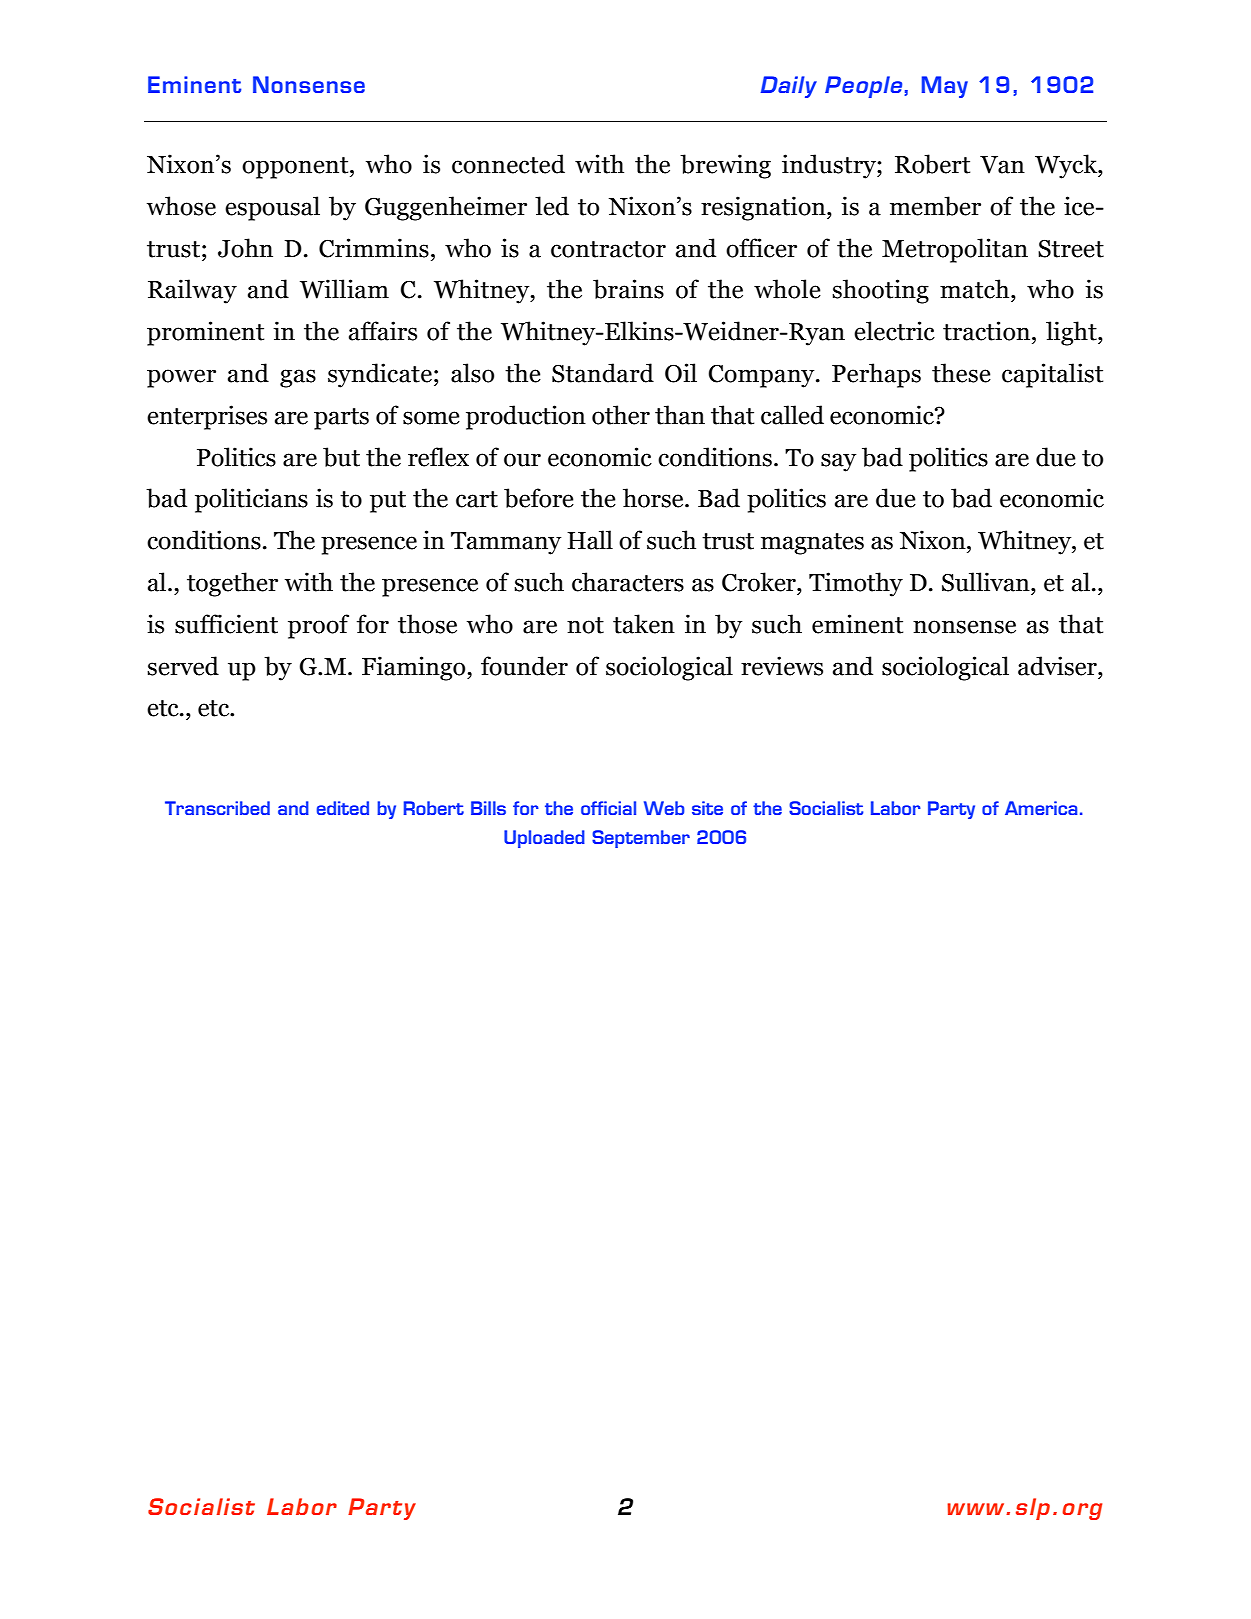  What do you see at coordinates (272, 208) in the screenshot?
I see `espousal` at bounding box center [272, 208].
